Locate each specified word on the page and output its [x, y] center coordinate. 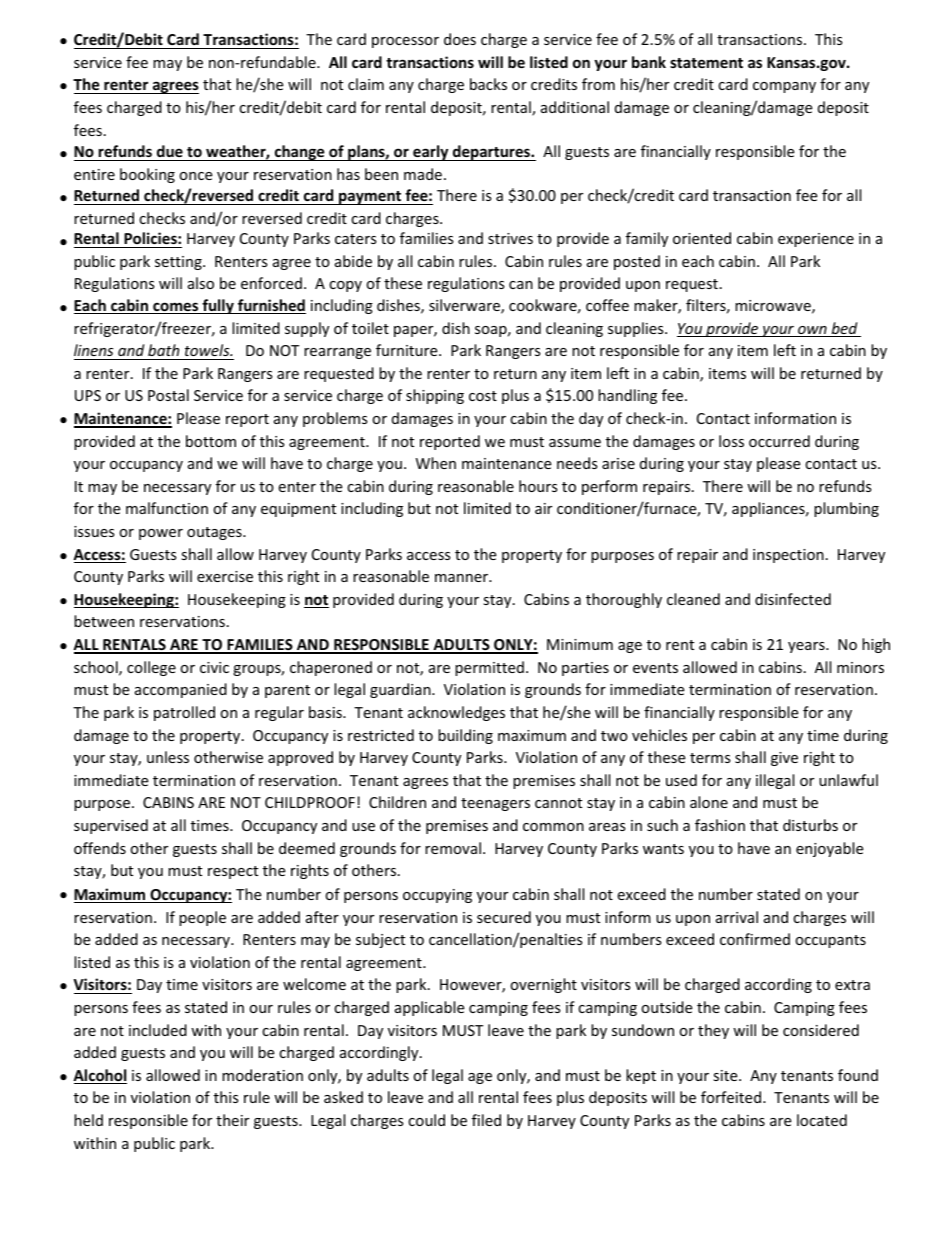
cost [483, 396]
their [232, 1120]
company [784, 87]
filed [486, 1120]
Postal [168, 395]
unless [168, 757]
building [465, 736]
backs [488, 84]
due [170, 151]
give [784, 759]
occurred [779, 441]
